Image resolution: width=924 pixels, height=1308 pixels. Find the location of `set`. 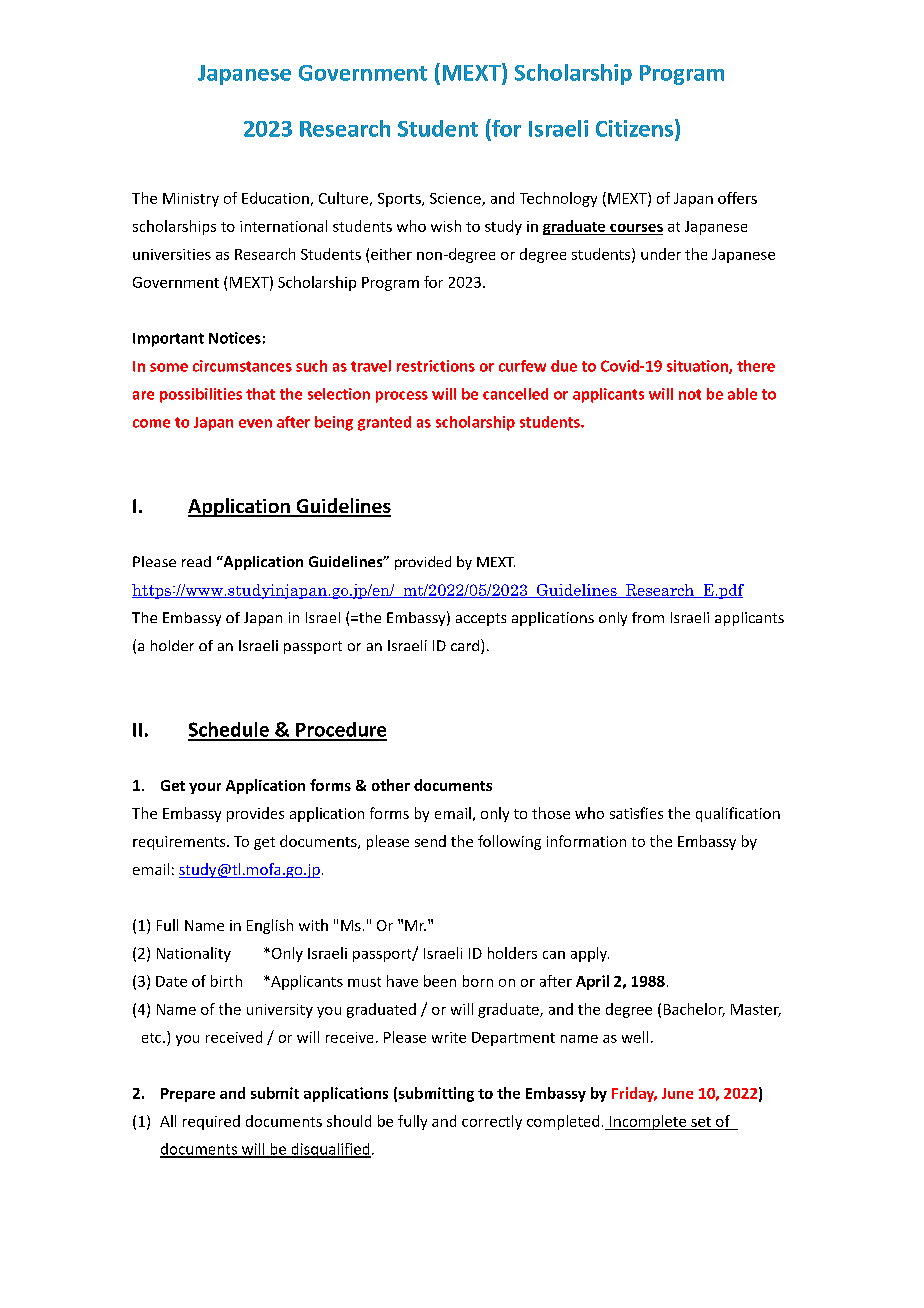

set is located at coordinates (701, 1122).
